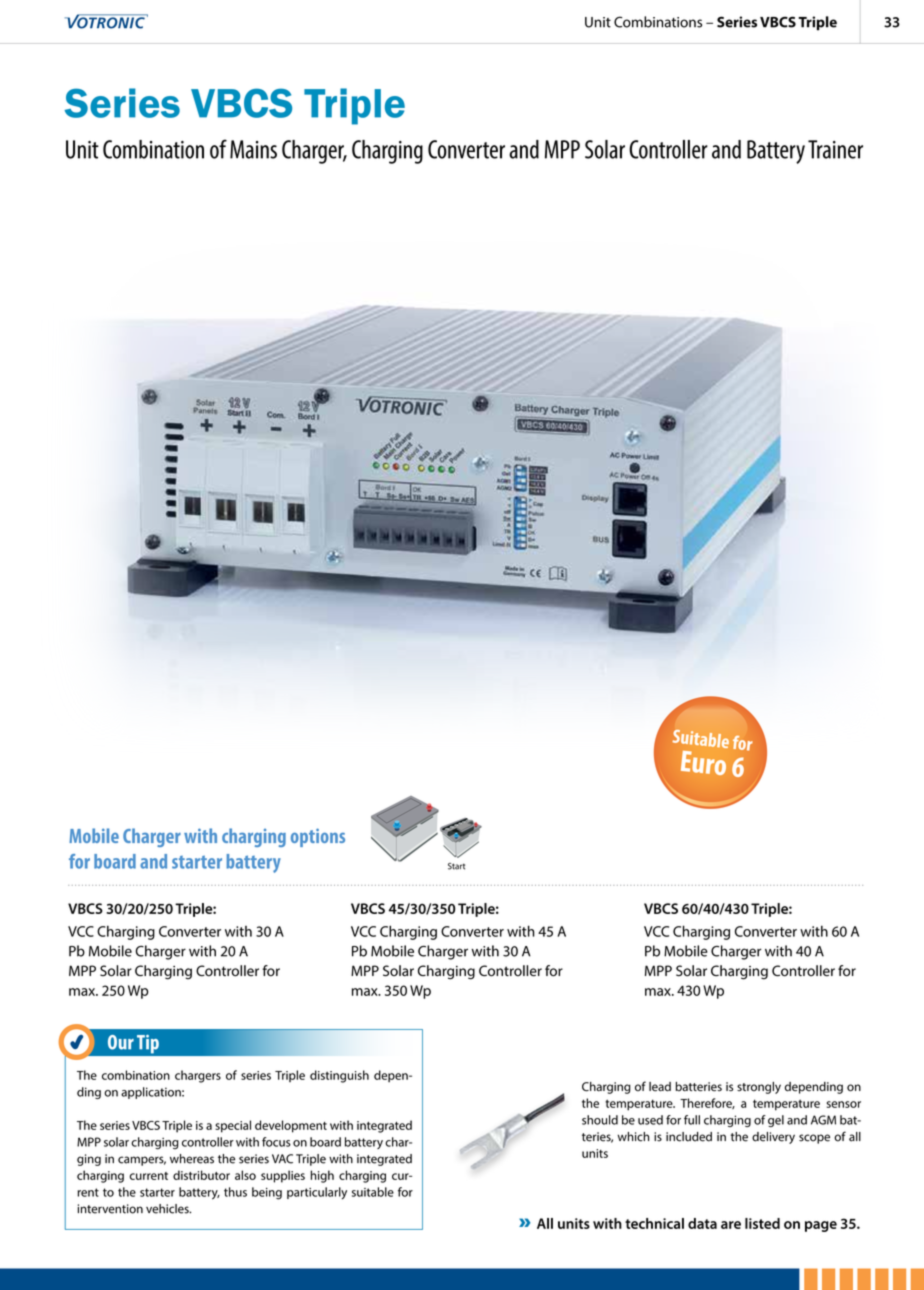  I want to click on options, so click(318, 837).
